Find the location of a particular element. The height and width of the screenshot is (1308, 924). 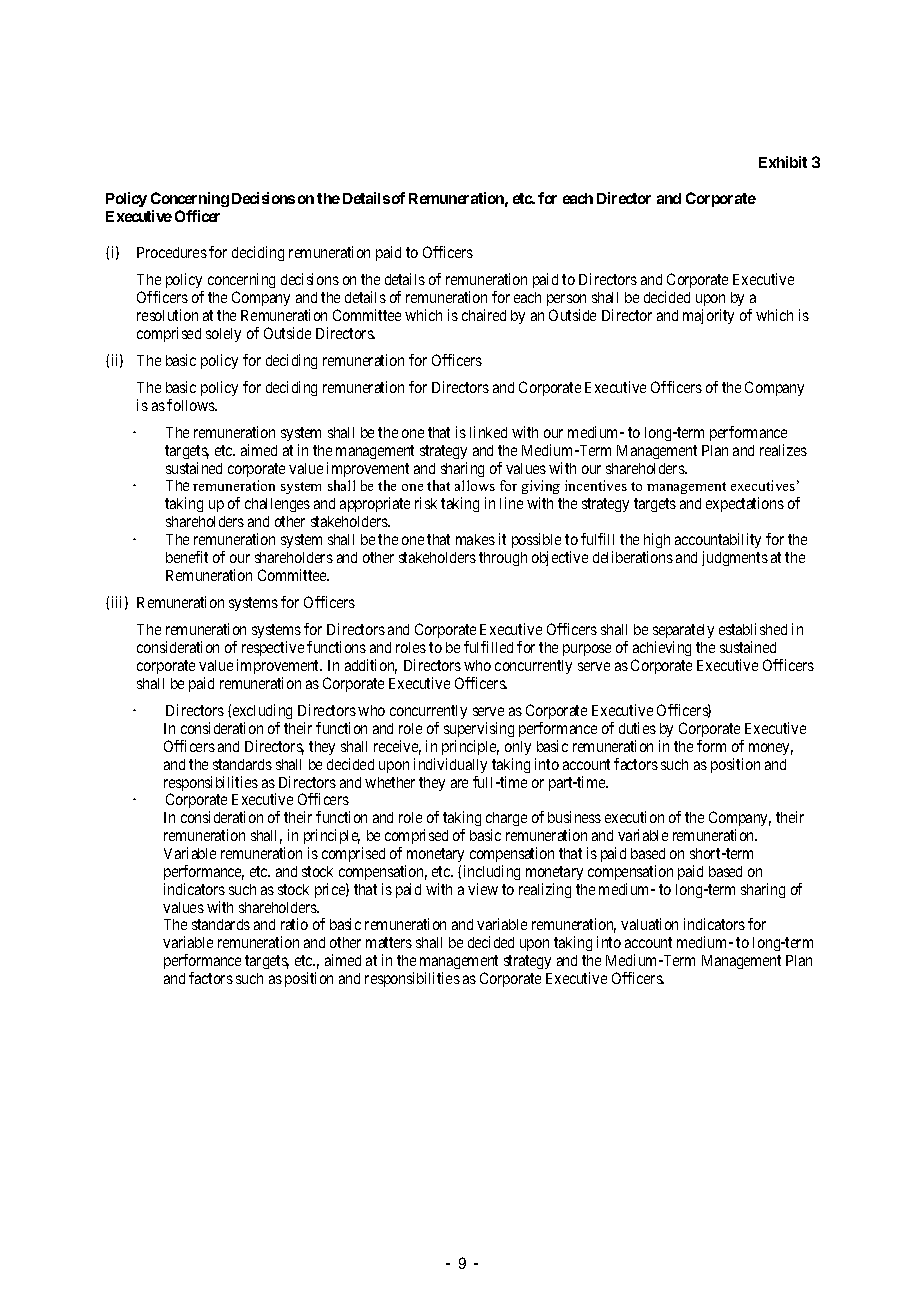

Exhibit is located at coordinates (783, 162).
